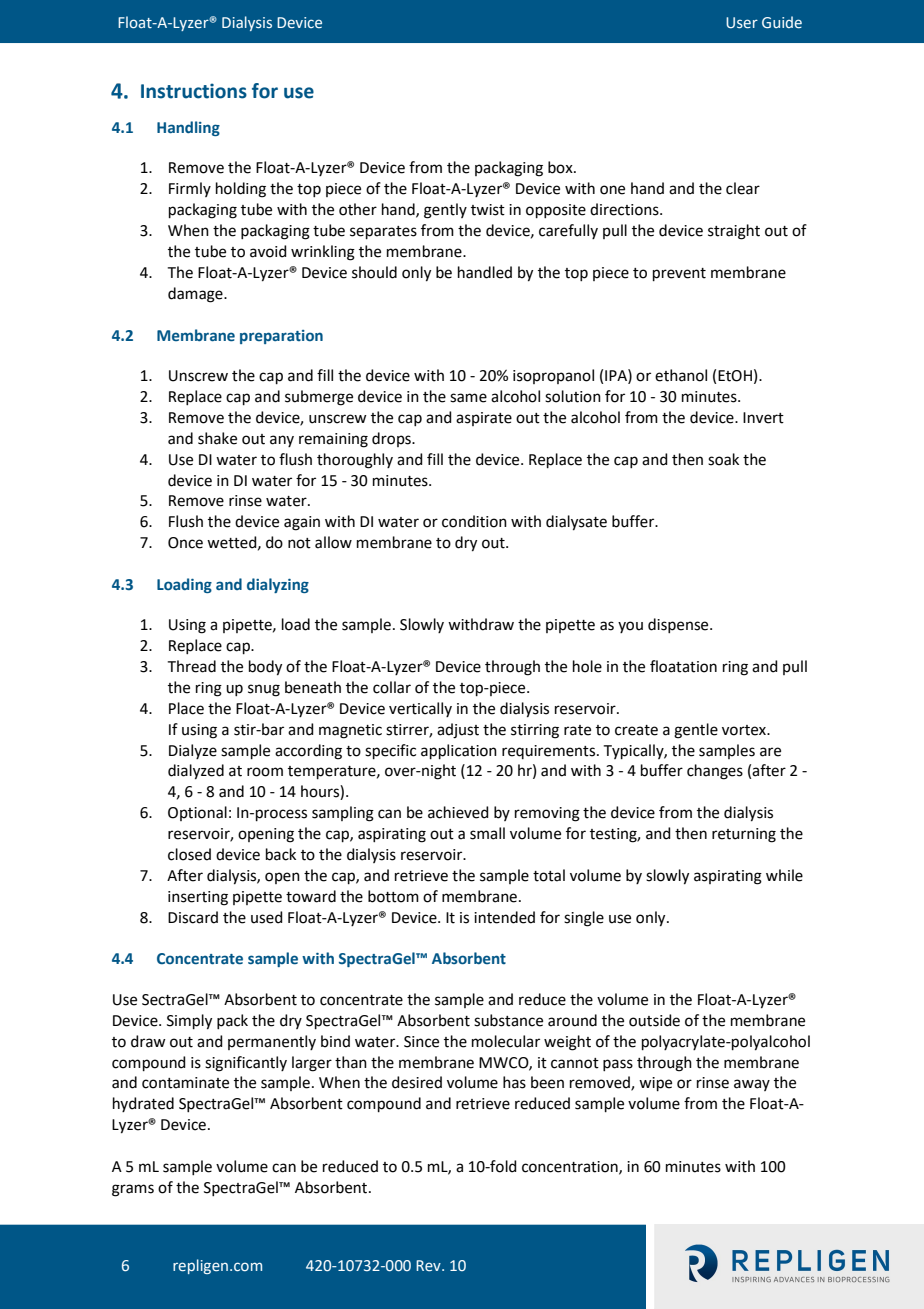  Describe the element at coordinates (742, 23) in the screenshot. I see `User` at that location.
